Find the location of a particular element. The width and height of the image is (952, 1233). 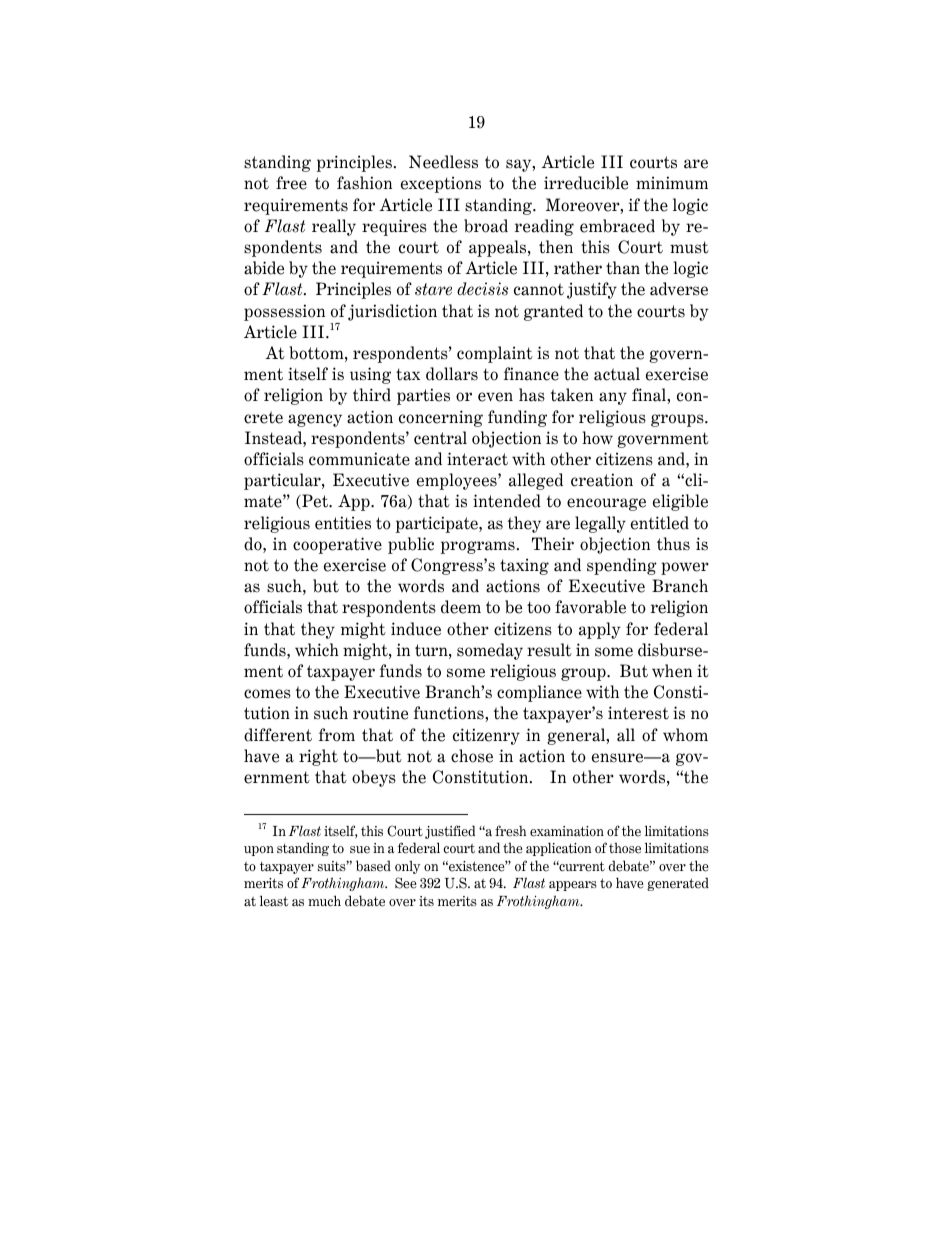

exceptions is located at coordinates (441, 184).
